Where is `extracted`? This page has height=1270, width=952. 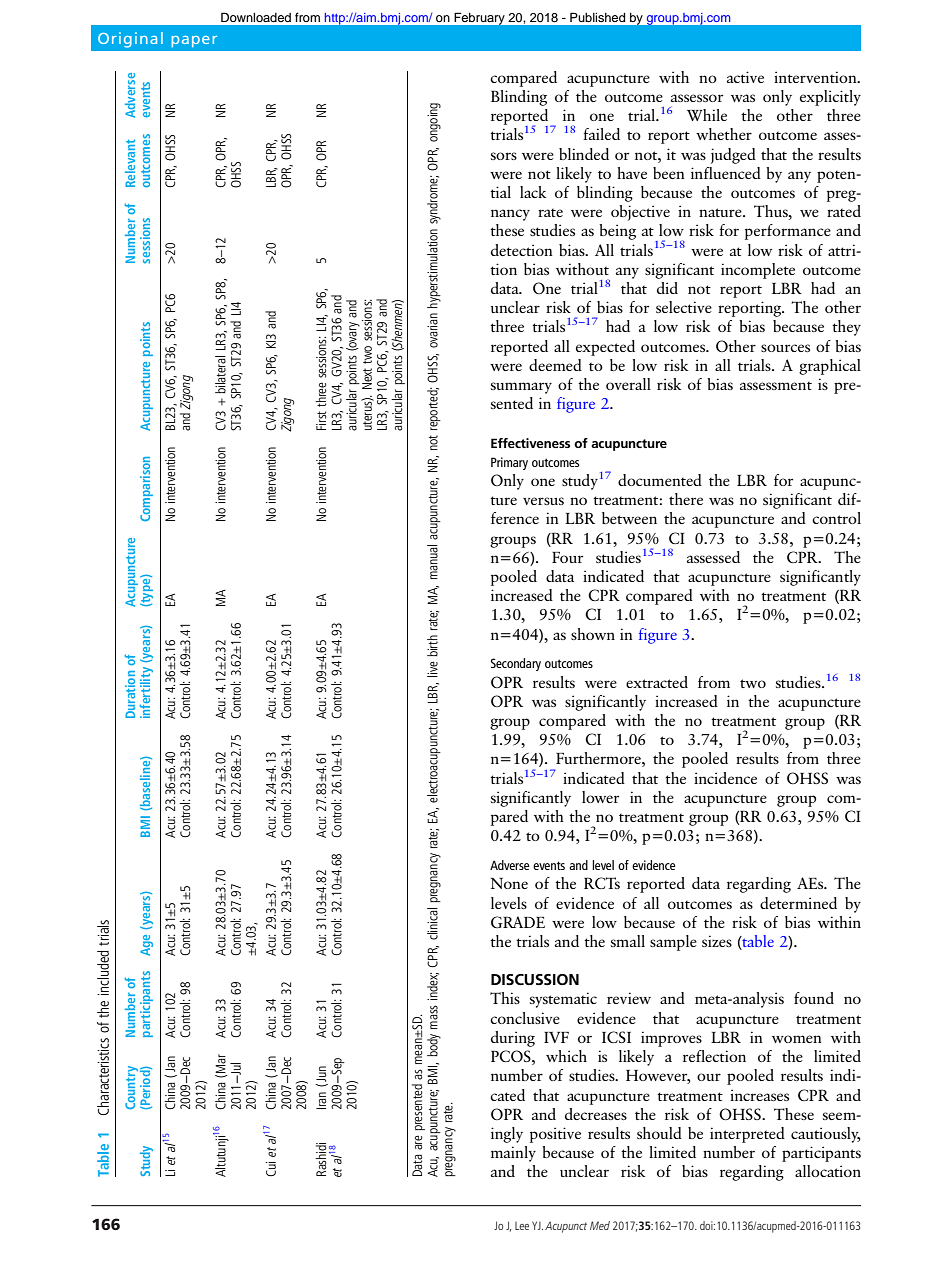 extracted is located at coordinates (657, 682).
